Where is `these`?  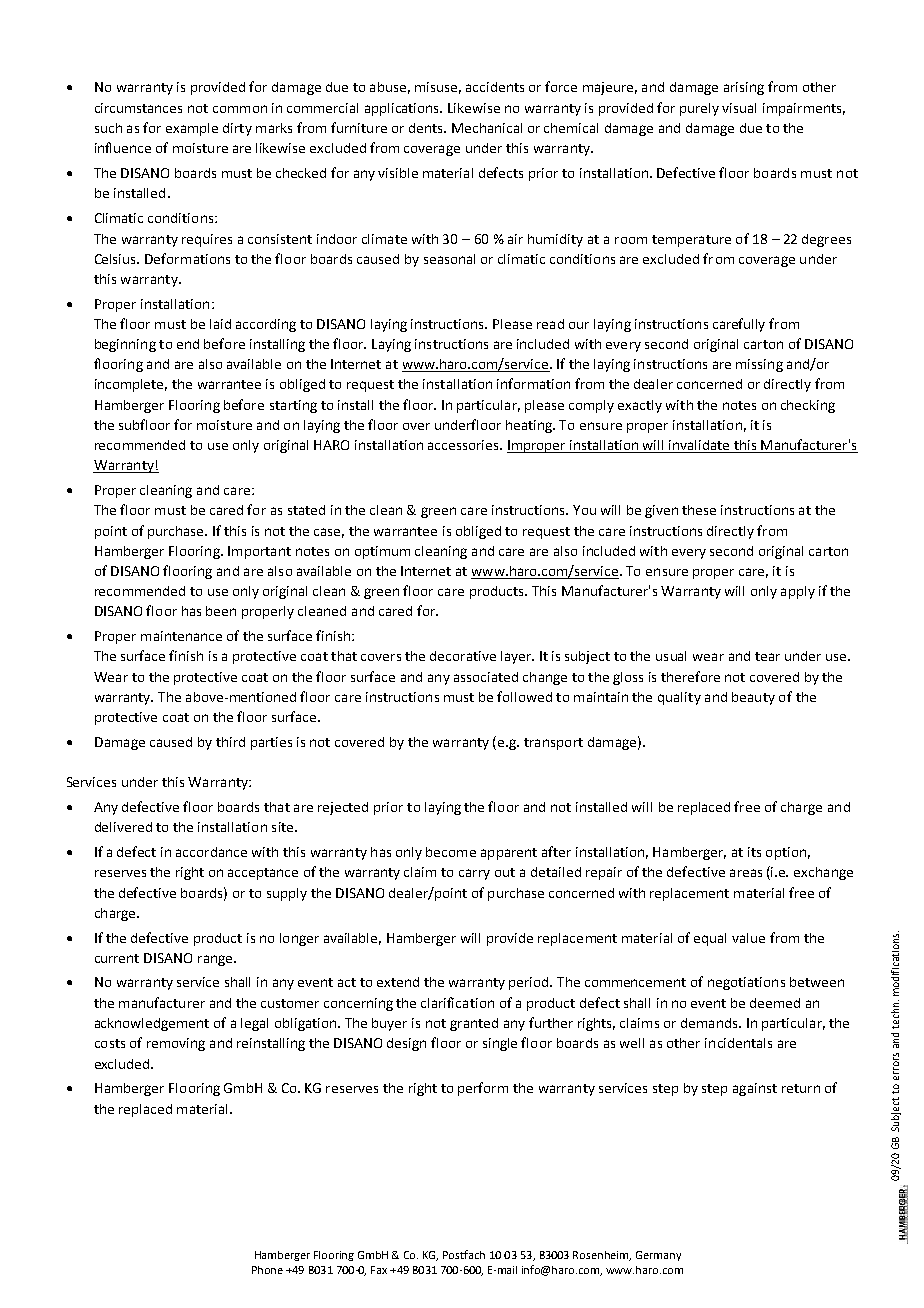
these is located at coordinates (699, 510).
